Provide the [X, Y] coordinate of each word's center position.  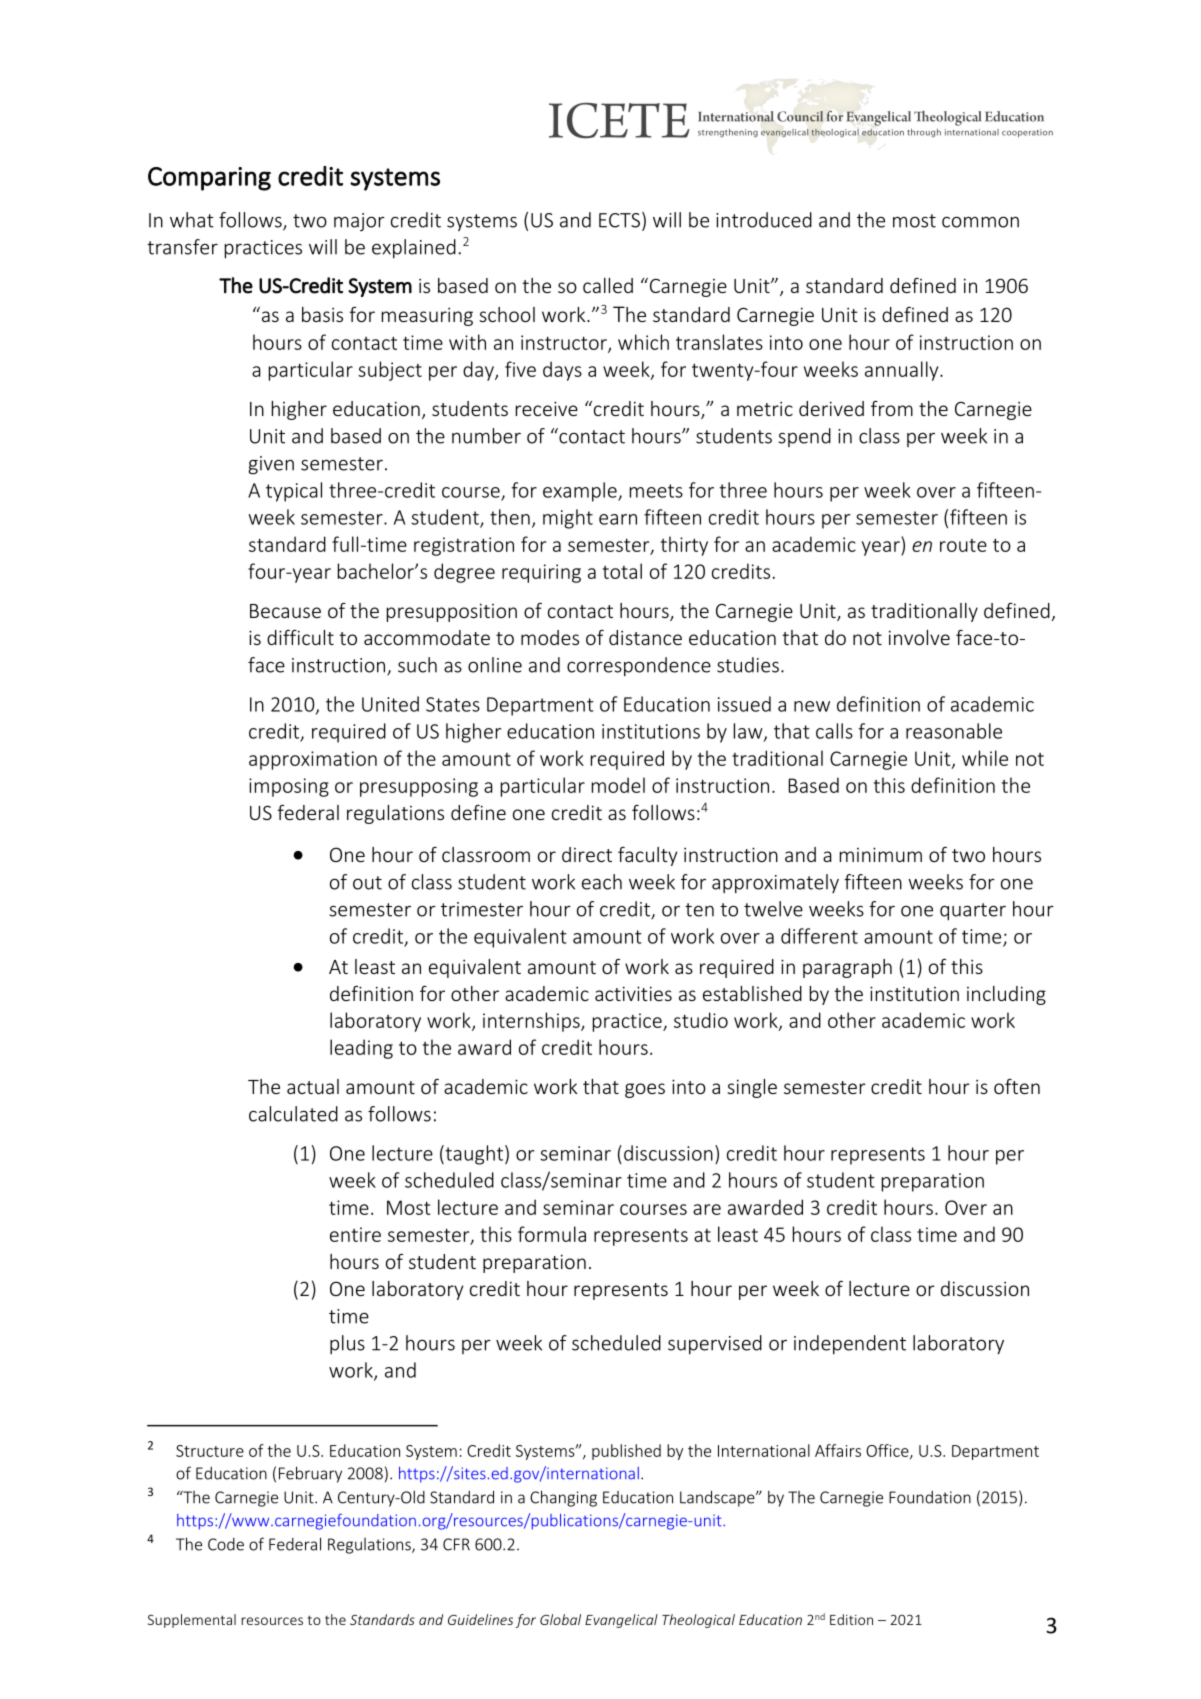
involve [919, 637]
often [1017, 1086]
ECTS [619, 220]
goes [645, 1090]
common [980, 222]
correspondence [639, 666]
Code [226, 1544]
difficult [300, 637]
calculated [293, 1114]
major [359, 222]
